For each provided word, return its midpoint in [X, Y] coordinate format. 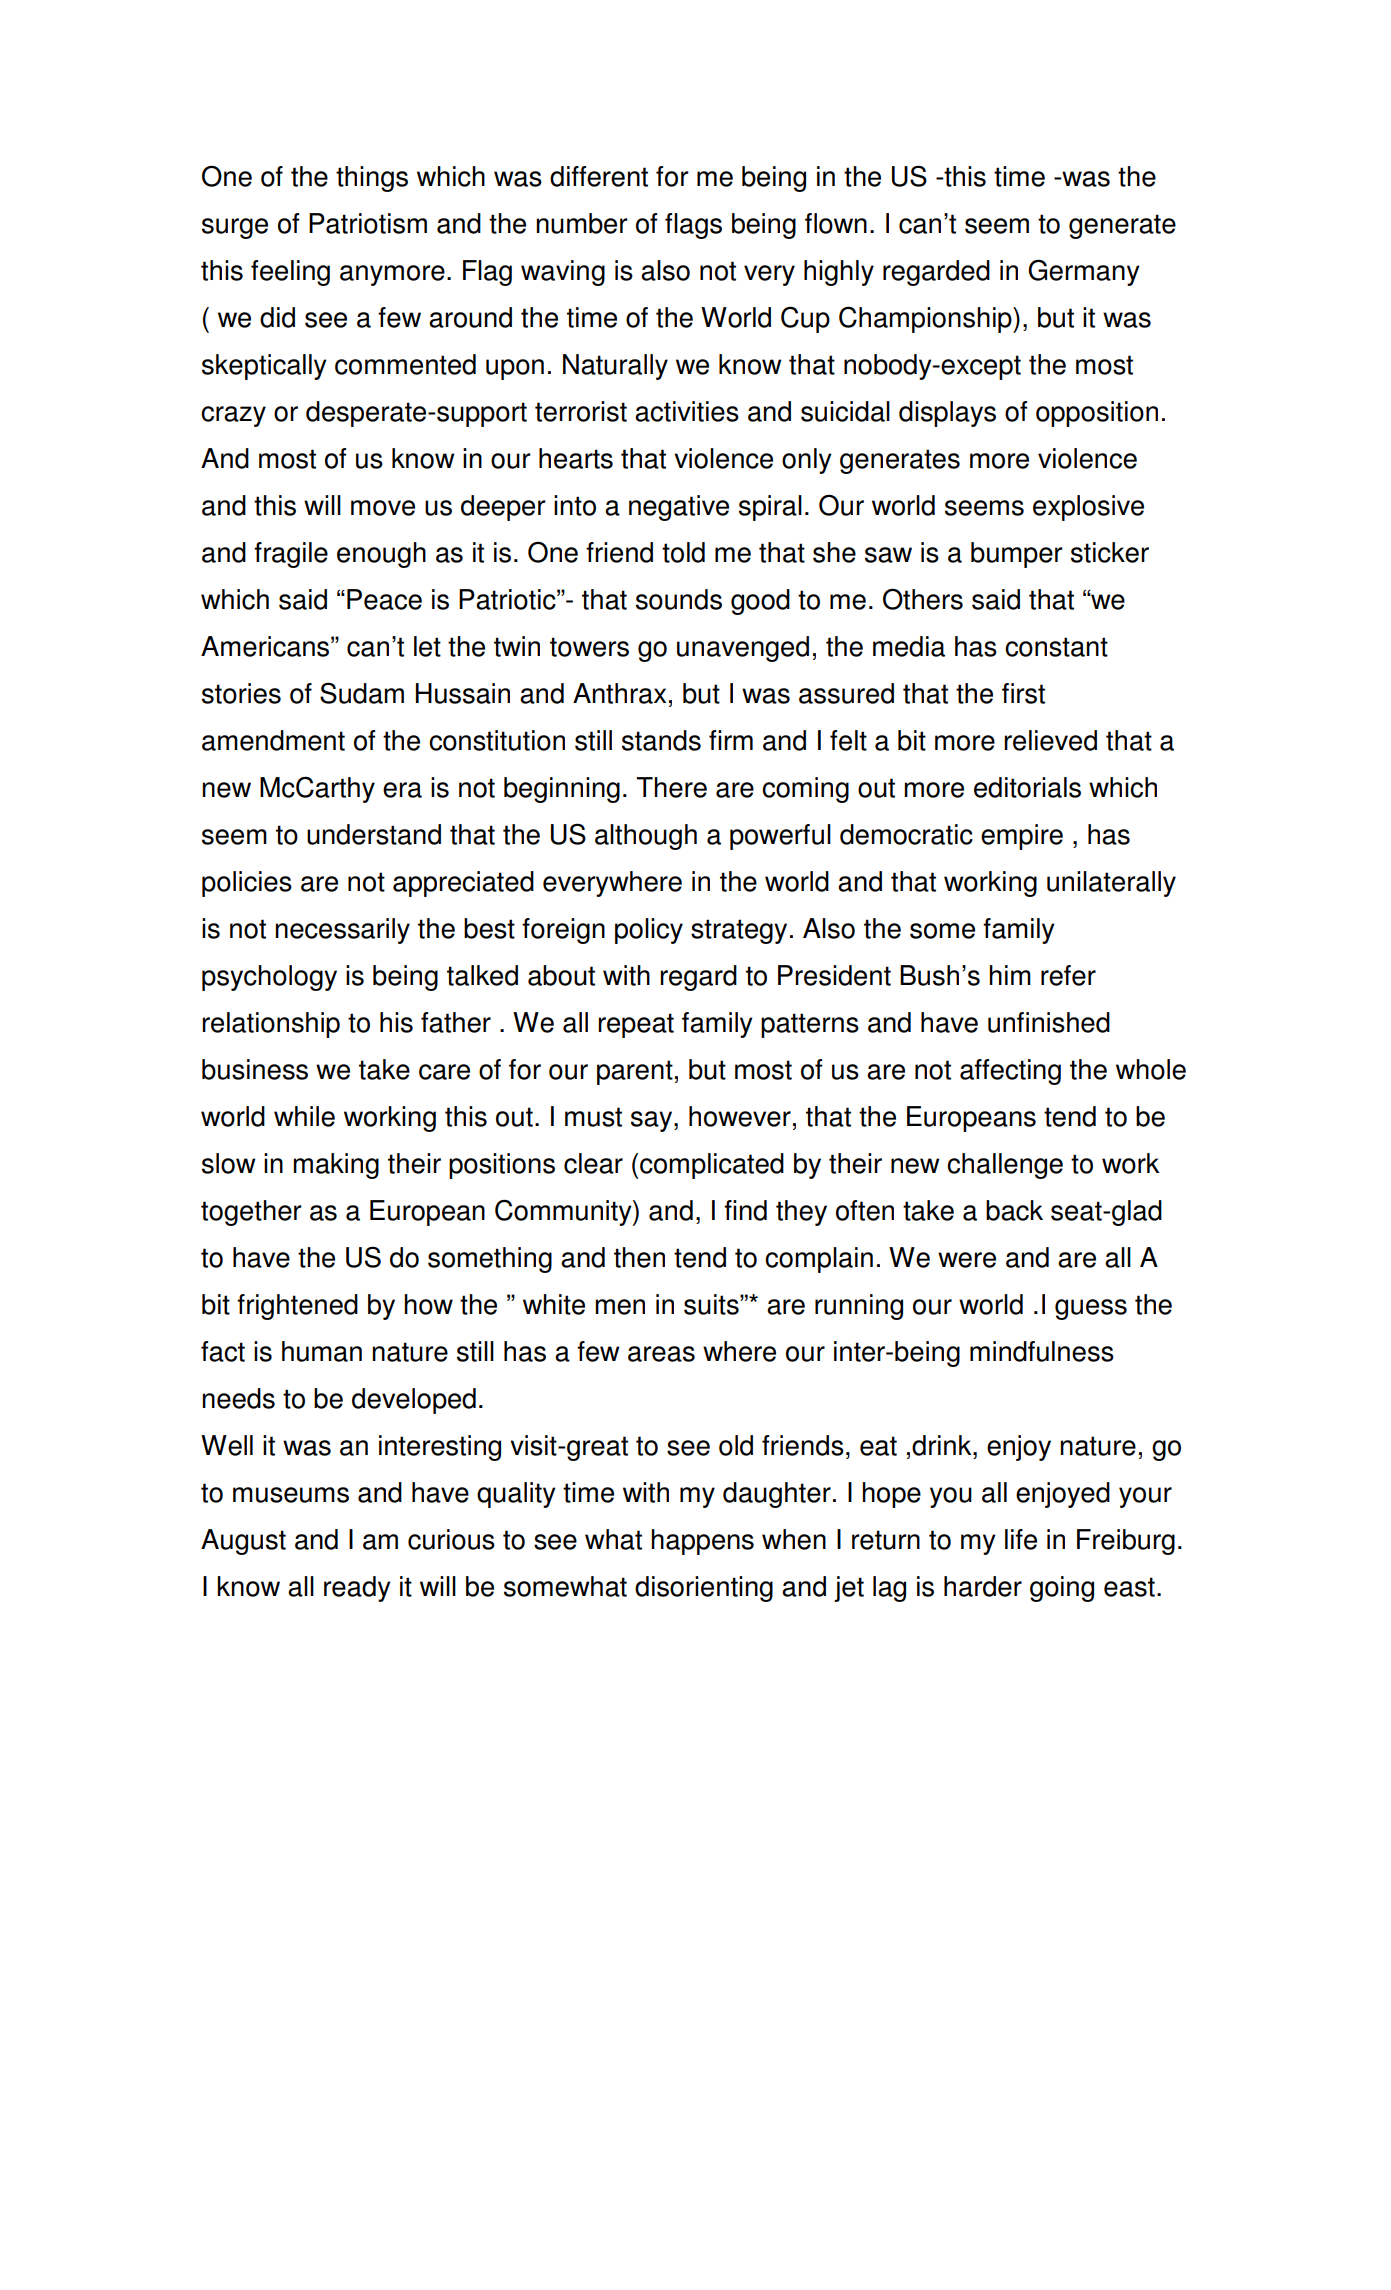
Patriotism [368, 223]
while [304, 1116]
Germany [1084, 272]
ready [357, 1589]
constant [1056, 647]
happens [702, 1542]
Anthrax [619, 693]
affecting [1010, 1072]
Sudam [362, 693]
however [740, 1116]
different [599, 176]
